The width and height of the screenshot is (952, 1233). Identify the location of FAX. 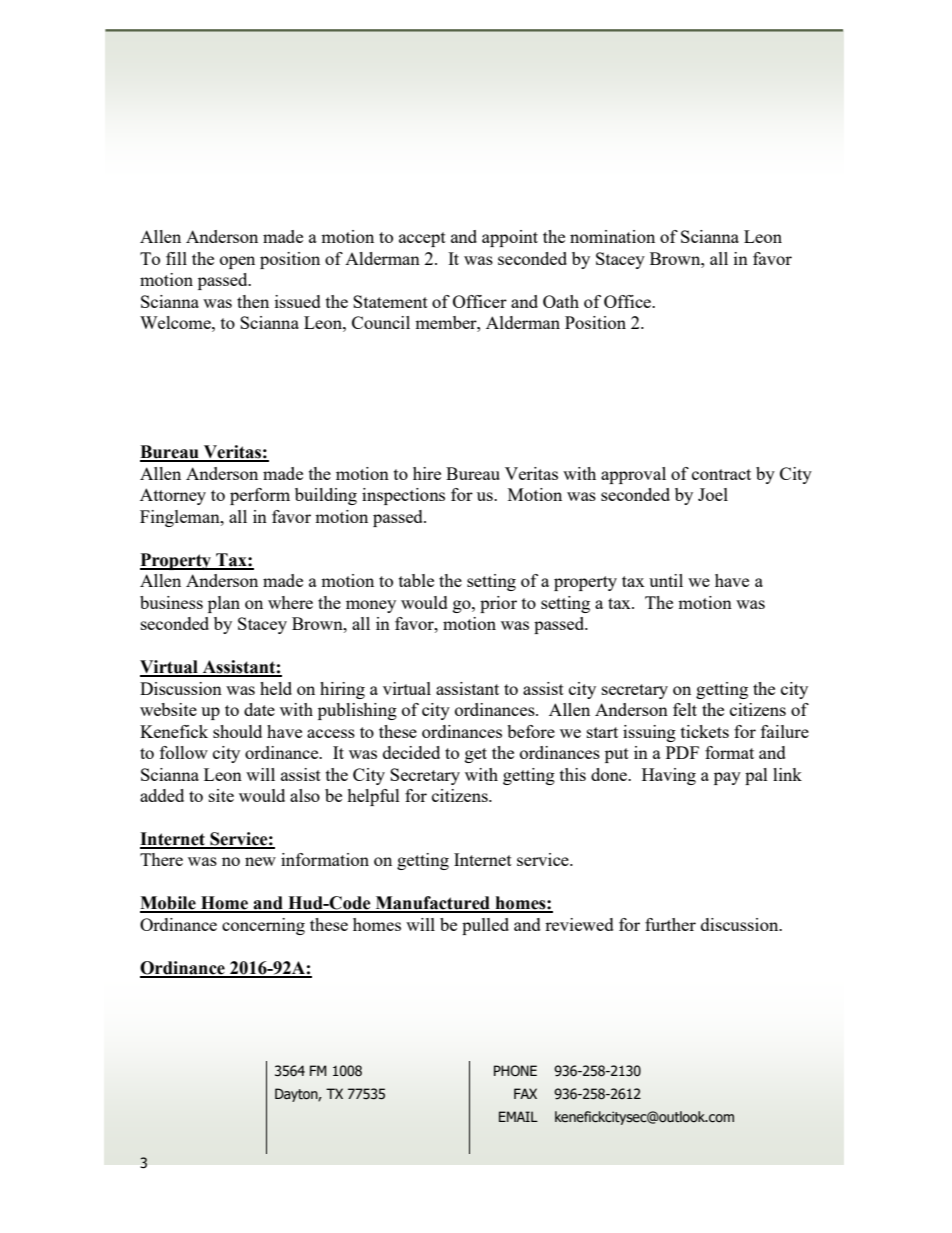
(525, 1093).
